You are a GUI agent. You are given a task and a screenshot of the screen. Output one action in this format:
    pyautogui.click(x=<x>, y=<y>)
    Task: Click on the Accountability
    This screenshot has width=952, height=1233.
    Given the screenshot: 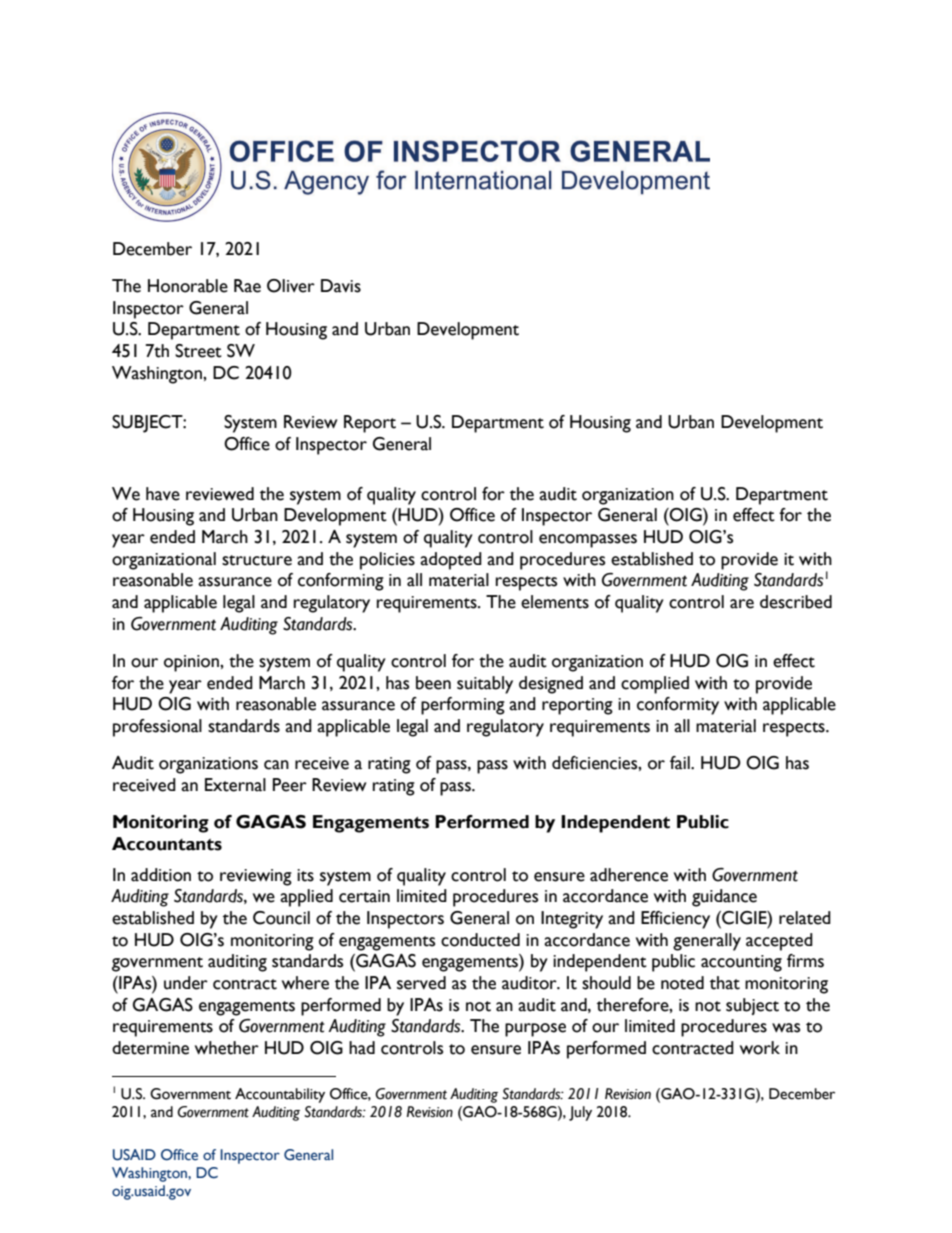 What is the action you would take?
    pyautogui.click(x=280, y=1095)
